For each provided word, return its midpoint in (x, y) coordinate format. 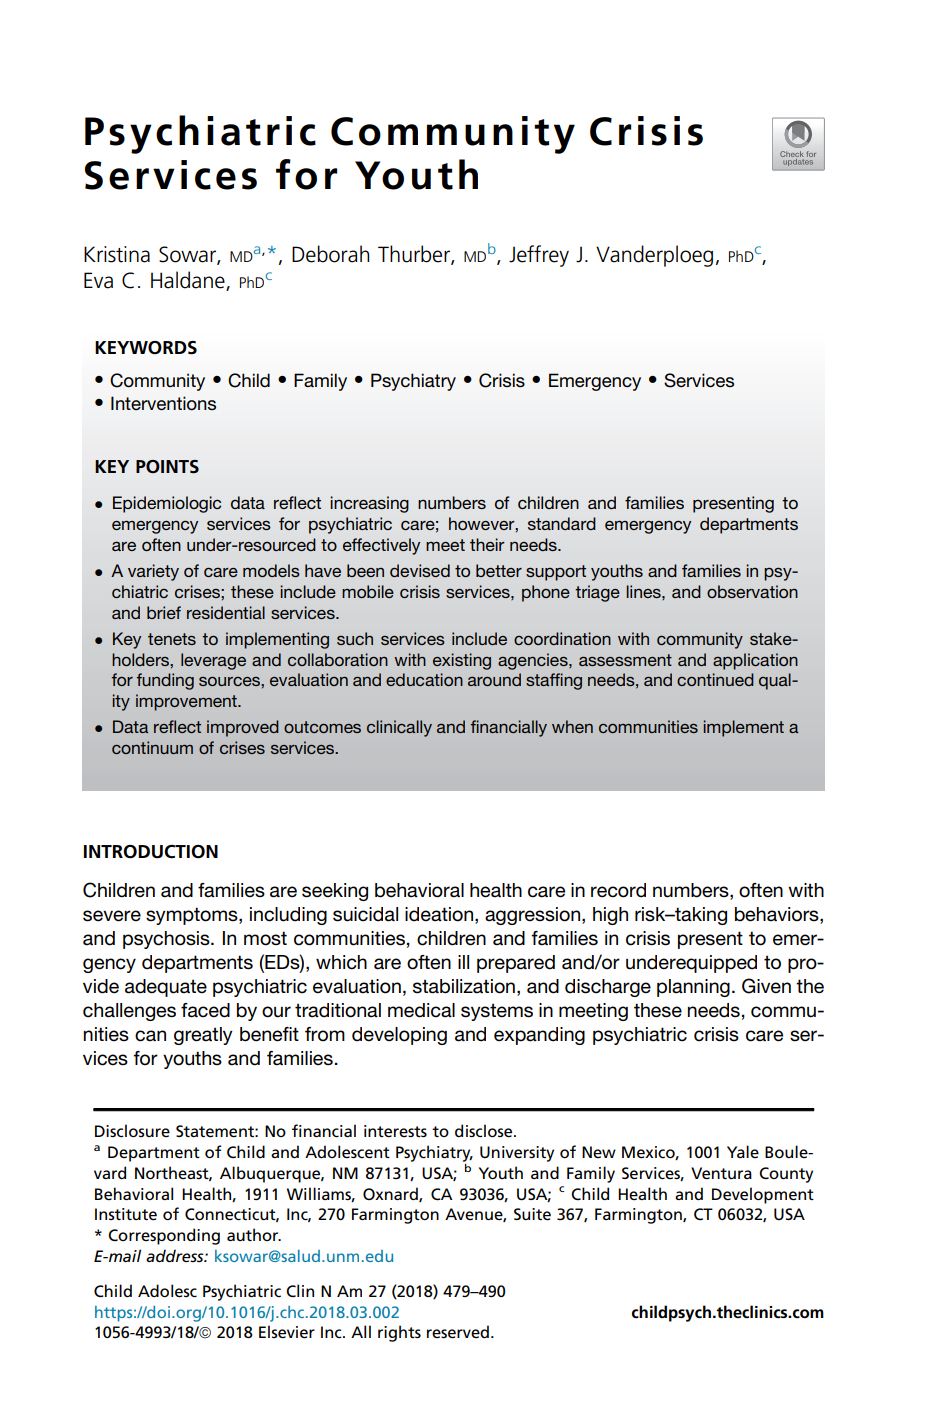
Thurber (415, 255)
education (424, 679)
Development (763, 1195)
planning (693, 988)
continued (715, 679)
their (487, 544)
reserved (458, 1332)
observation (752, 591)
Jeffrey (539, 256)
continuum (152, 747)
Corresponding (164, 1236)
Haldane (189, 281)
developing (399, 1036)
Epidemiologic (167, 504)
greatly (203, 1036)
